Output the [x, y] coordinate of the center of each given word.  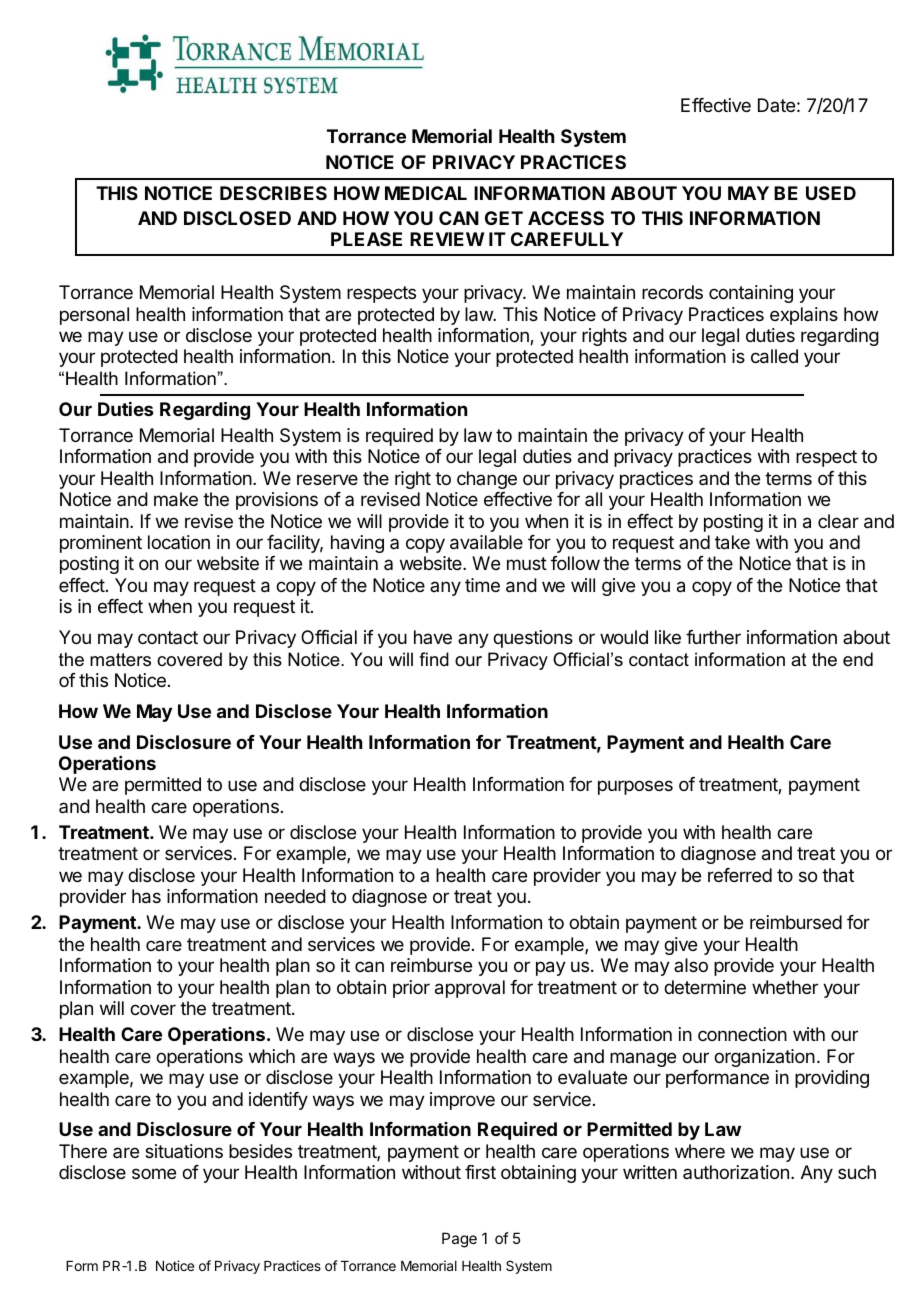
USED [831, 193]
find [434, 659]
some [154, 1173]
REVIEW [447, 239]
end [858, 659]
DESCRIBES [273, 193]
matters [120, 659]
